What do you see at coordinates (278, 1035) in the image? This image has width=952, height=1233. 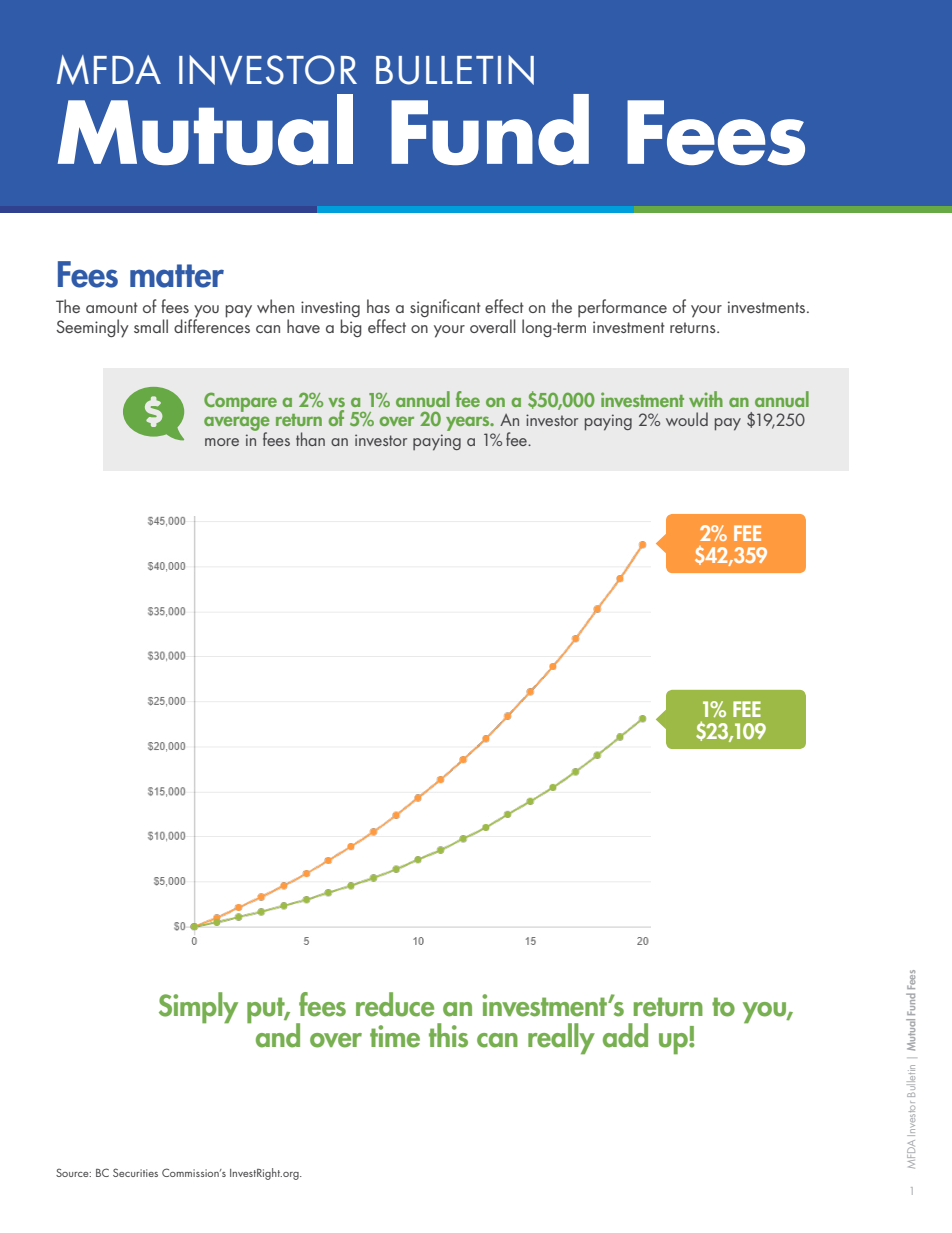 I see `and` at bounding box center [278, 1035].
